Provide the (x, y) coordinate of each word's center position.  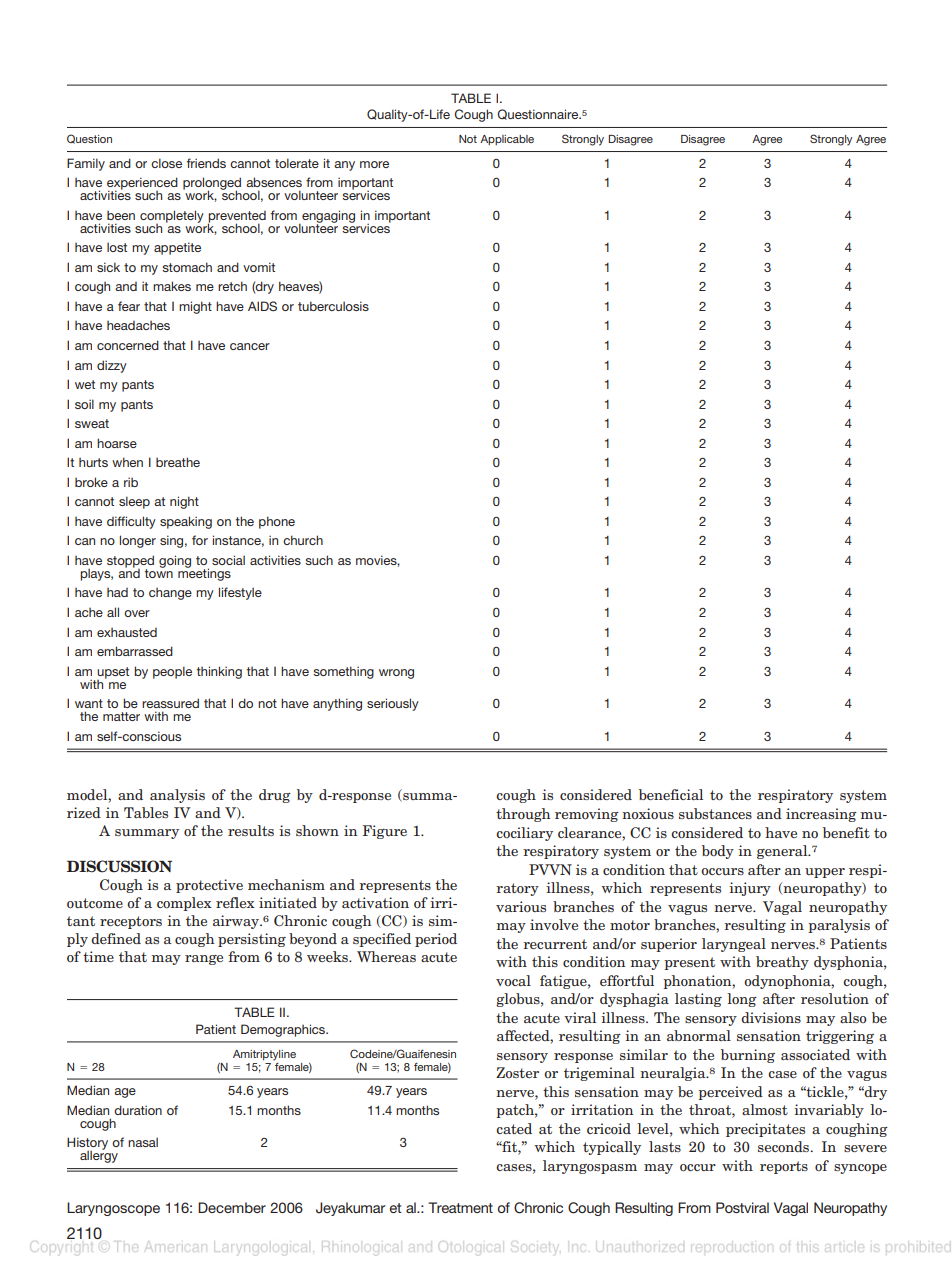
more (374, 164)
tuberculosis (333, 306)
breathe (178, 462)
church (303, 540)
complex (184, 904)
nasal (143, 1142)
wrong (396, 674)
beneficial (671, 794)
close (166, 163)
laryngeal (734, 945)
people (172, 672)
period (436, 940)
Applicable (507, 140)
